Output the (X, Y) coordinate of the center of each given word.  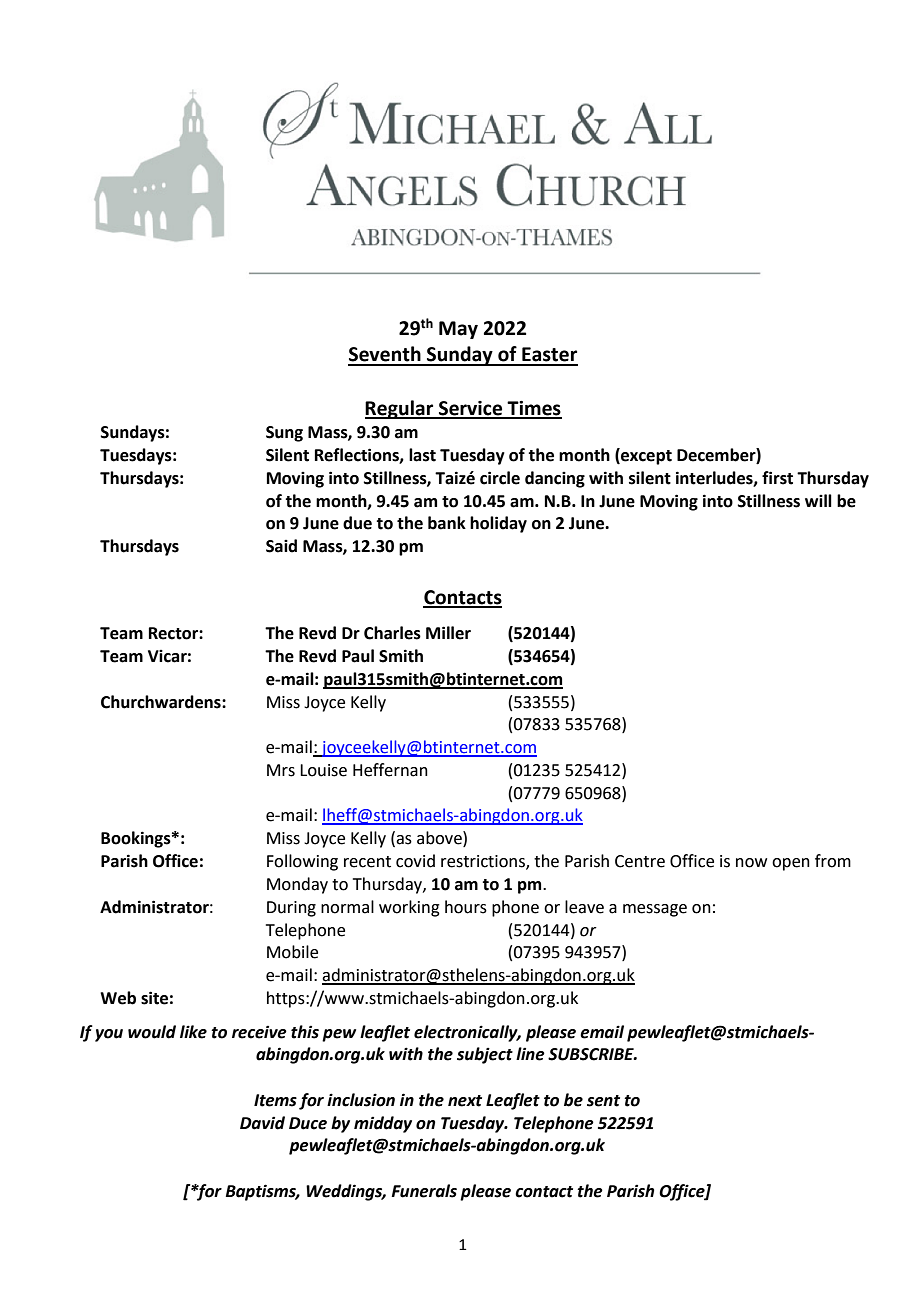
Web (118, 998)
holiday (498, 524)
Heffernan (390, 770)
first (777, 478)
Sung (284, 434)
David (262, 1123)
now (751, 863)
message (655, 910)
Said (281, 546)
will (818, 500)
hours (466, 907)
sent (603, 1101)
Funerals (424, 1191)
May (458, 330)
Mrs (281, 770)
